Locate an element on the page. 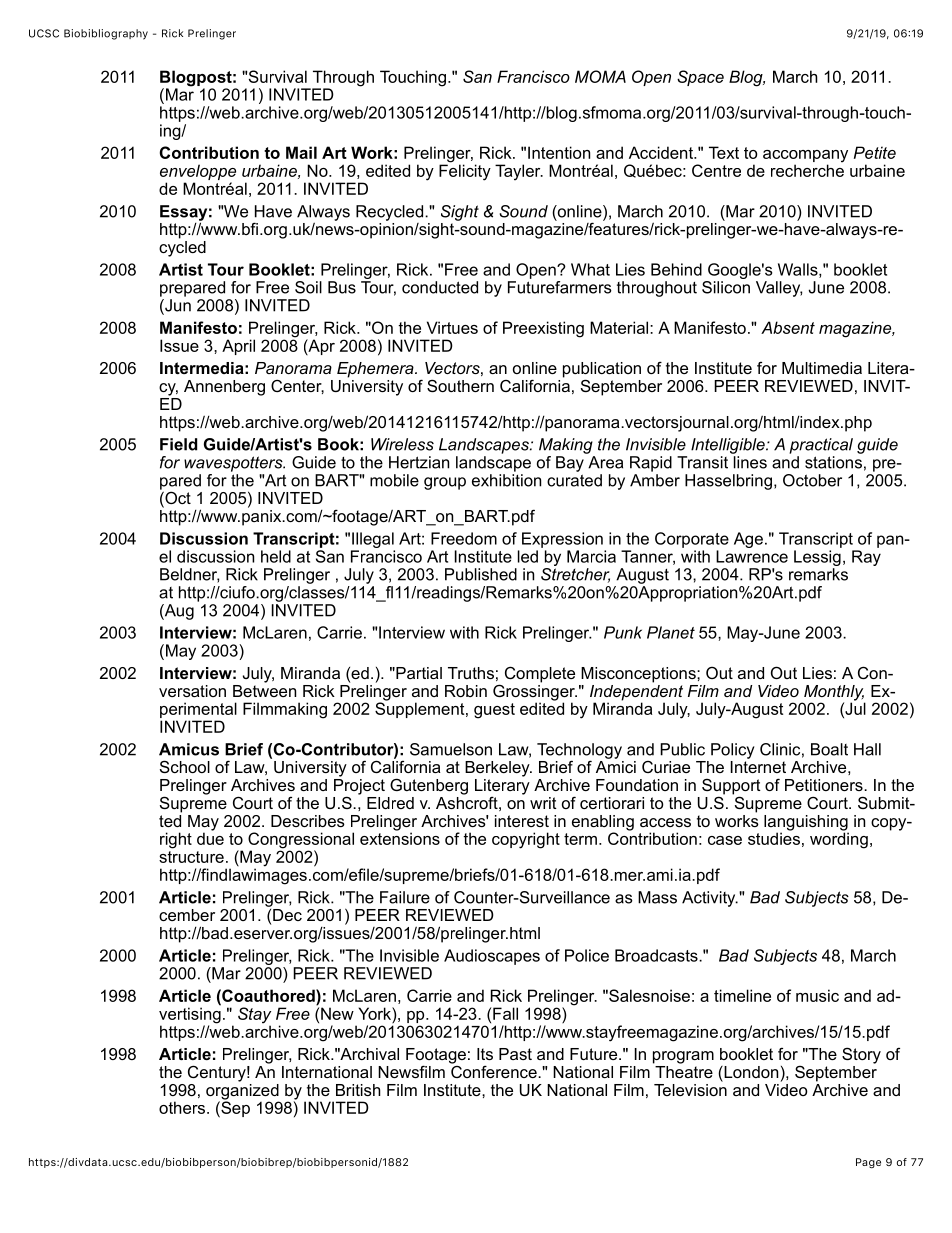 The width and height of the page is (952, 1233). Intention is located at coordinates (559, 152).
